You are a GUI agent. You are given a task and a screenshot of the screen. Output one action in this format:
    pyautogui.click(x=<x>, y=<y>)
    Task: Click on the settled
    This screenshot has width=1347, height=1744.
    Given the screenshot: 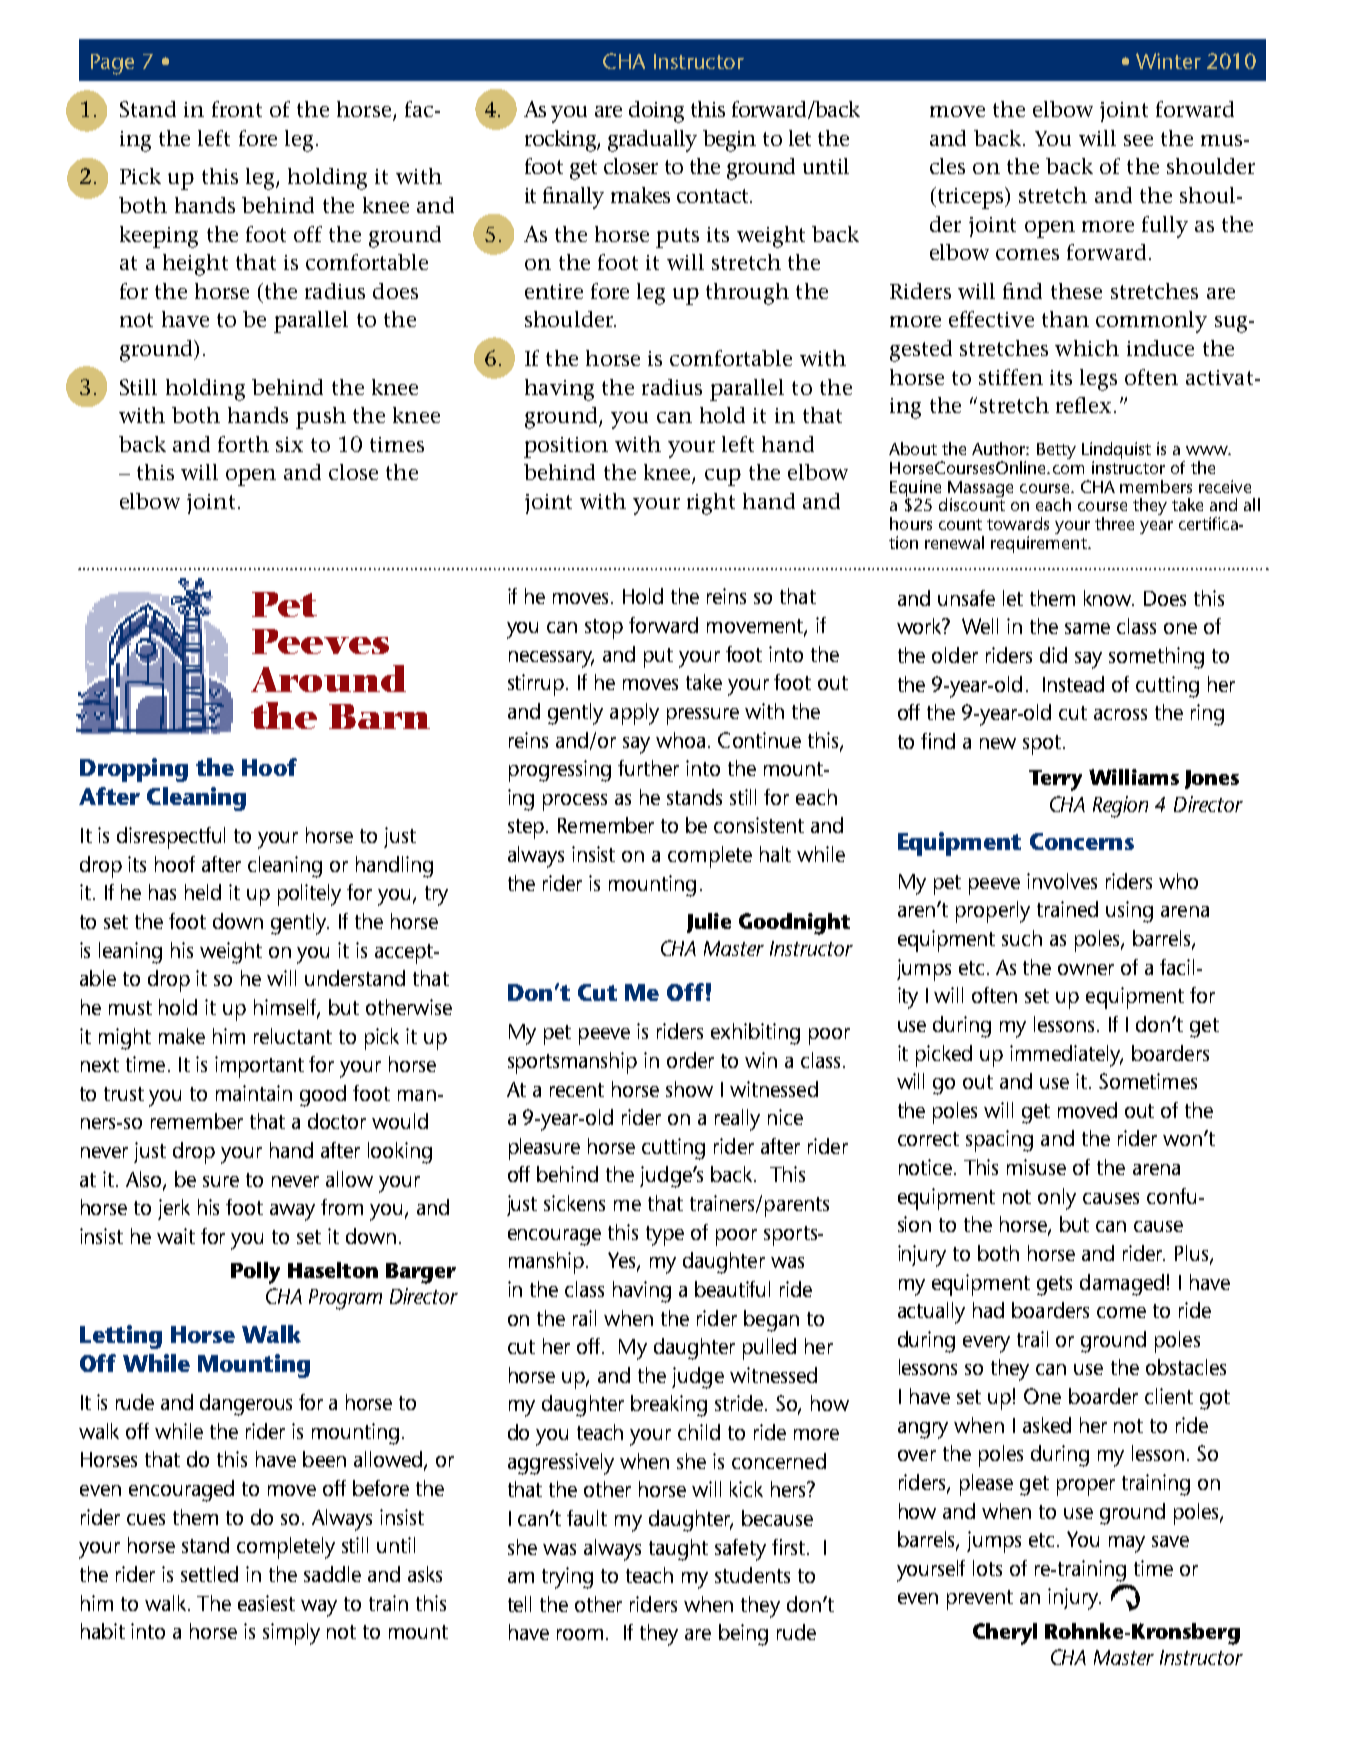 What is the action you would take?
    pyautogui.click(x=209, y=1574)
